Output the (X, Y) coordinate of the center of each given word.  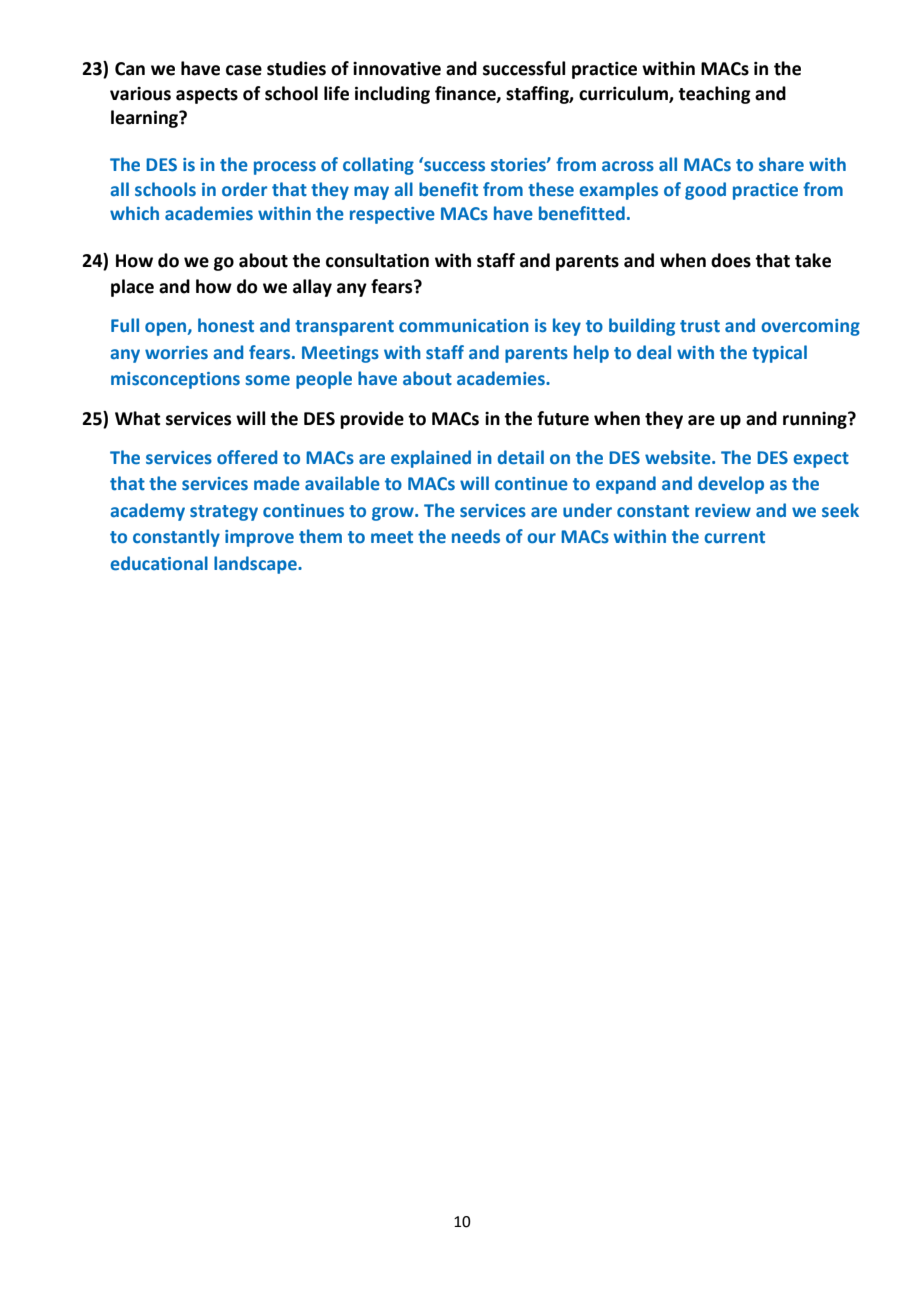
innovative (397, 69)
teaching (714, 95)
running (816, 420)
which (134, 213)
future (563, 418)
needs (476, 536)
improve (259, 538)
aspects (207, 96)
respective (392, 215)
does (731, 260)
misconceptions (175, 380)
